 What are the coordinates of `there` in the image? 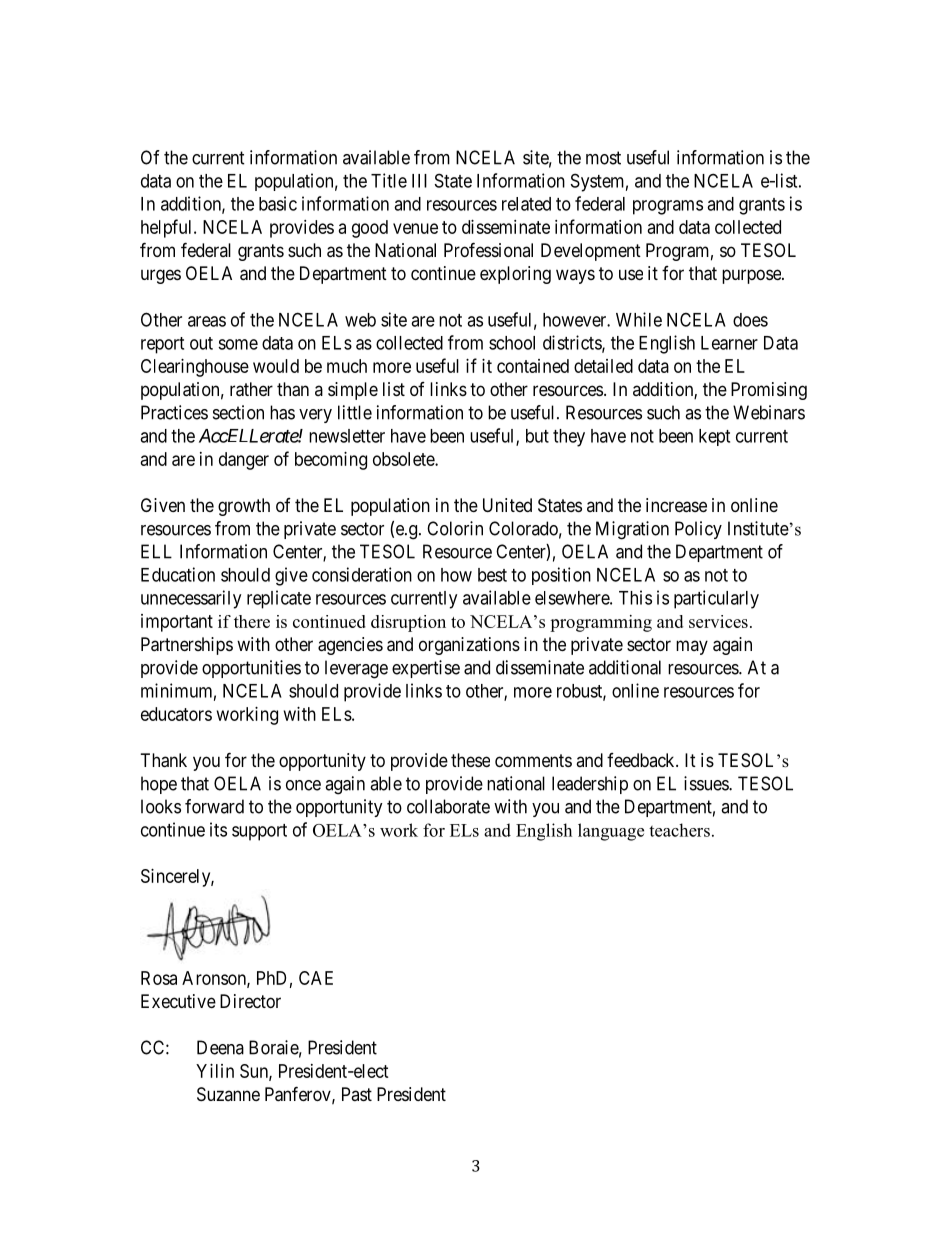 It's located at (252, 621).
